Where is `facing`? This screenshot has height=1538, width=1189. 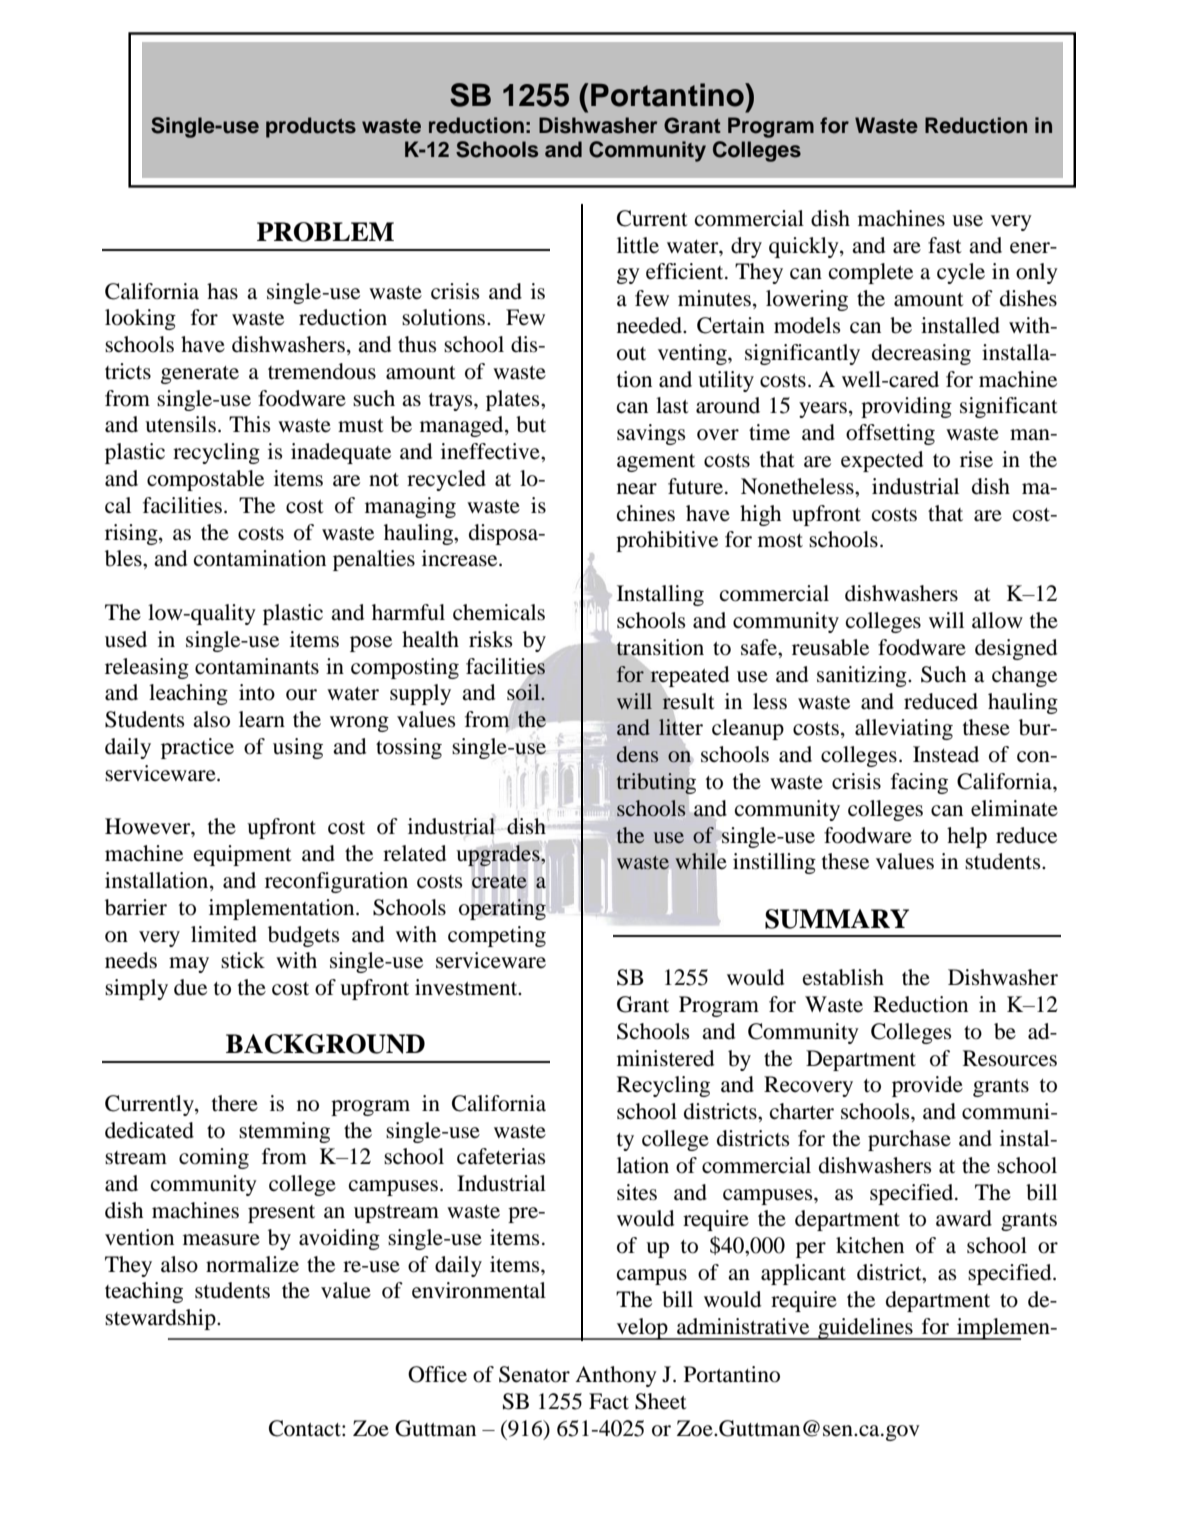 facing is located at coordinates (919, 783).
